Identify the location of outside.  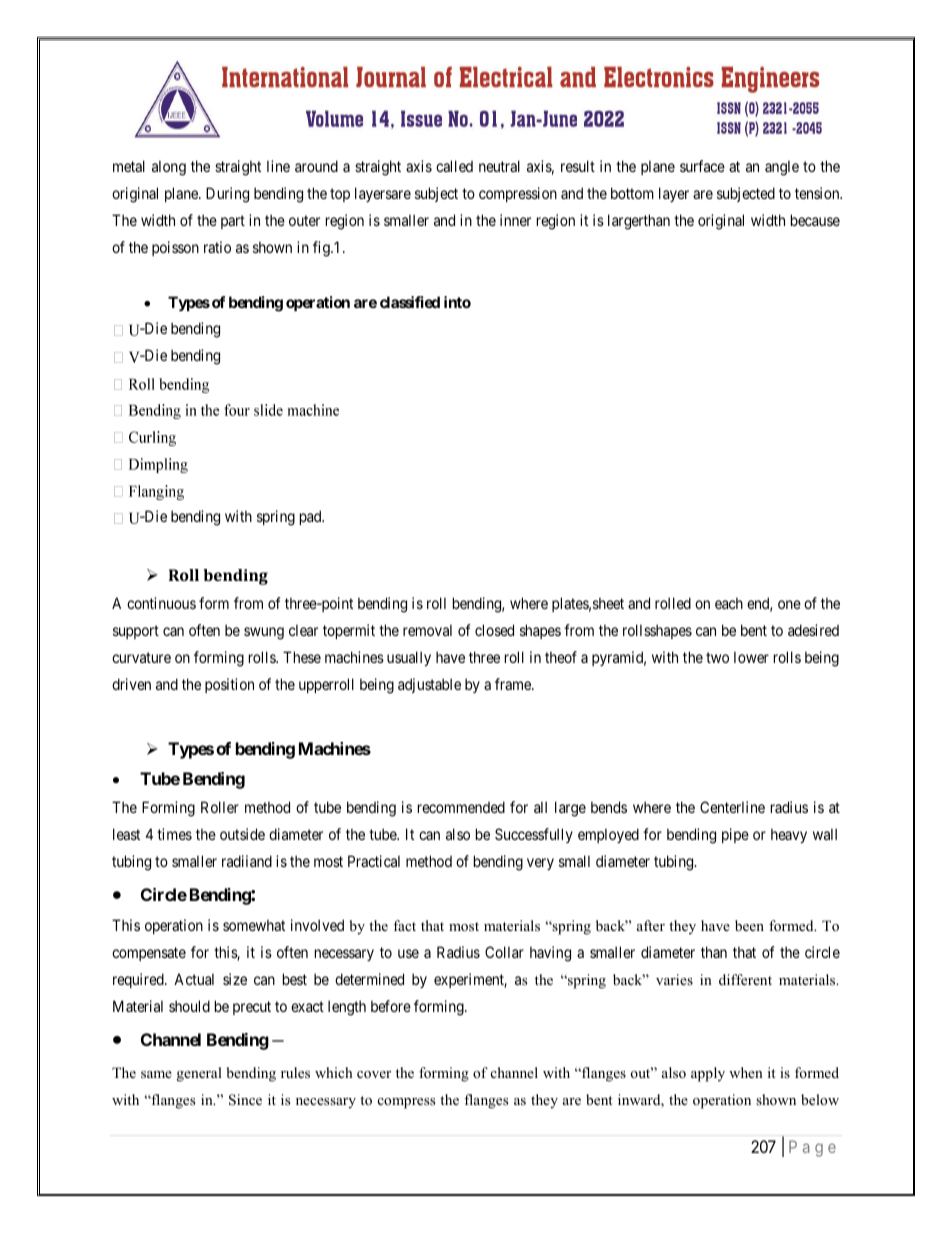
(242, 834).
